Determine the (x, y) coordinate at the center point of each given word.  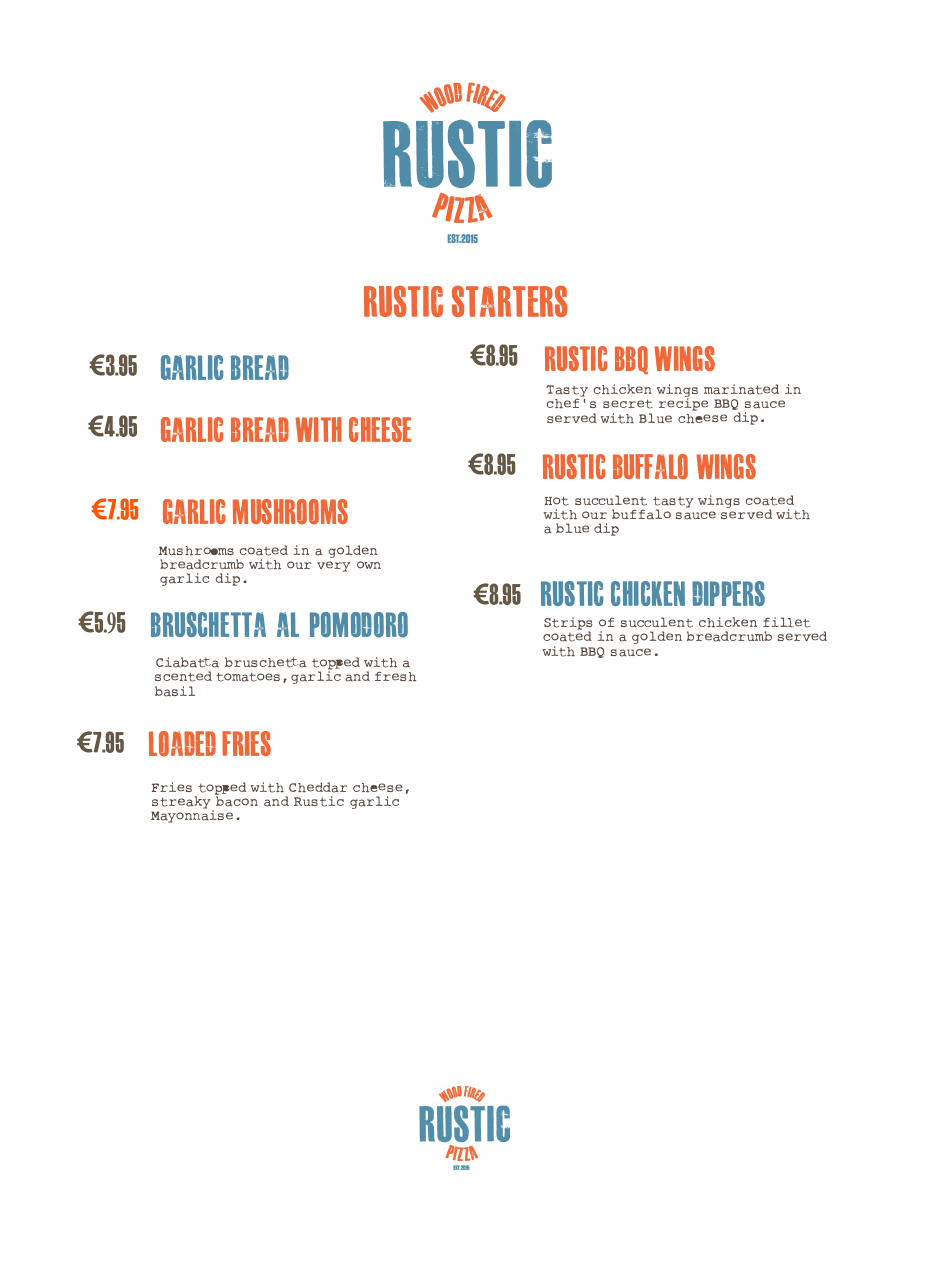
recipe (683, 403)
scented (183, 676)
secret (628, 404)
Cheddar (318, 787)
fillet (786, 622)
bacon (236, 800)
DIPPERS (728, 593)
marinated (741, 389)
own (369, 565)
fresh (395, 676)
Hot (557, 501)
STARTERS (510, 301)
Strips (568, 625)
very (333, 566)
